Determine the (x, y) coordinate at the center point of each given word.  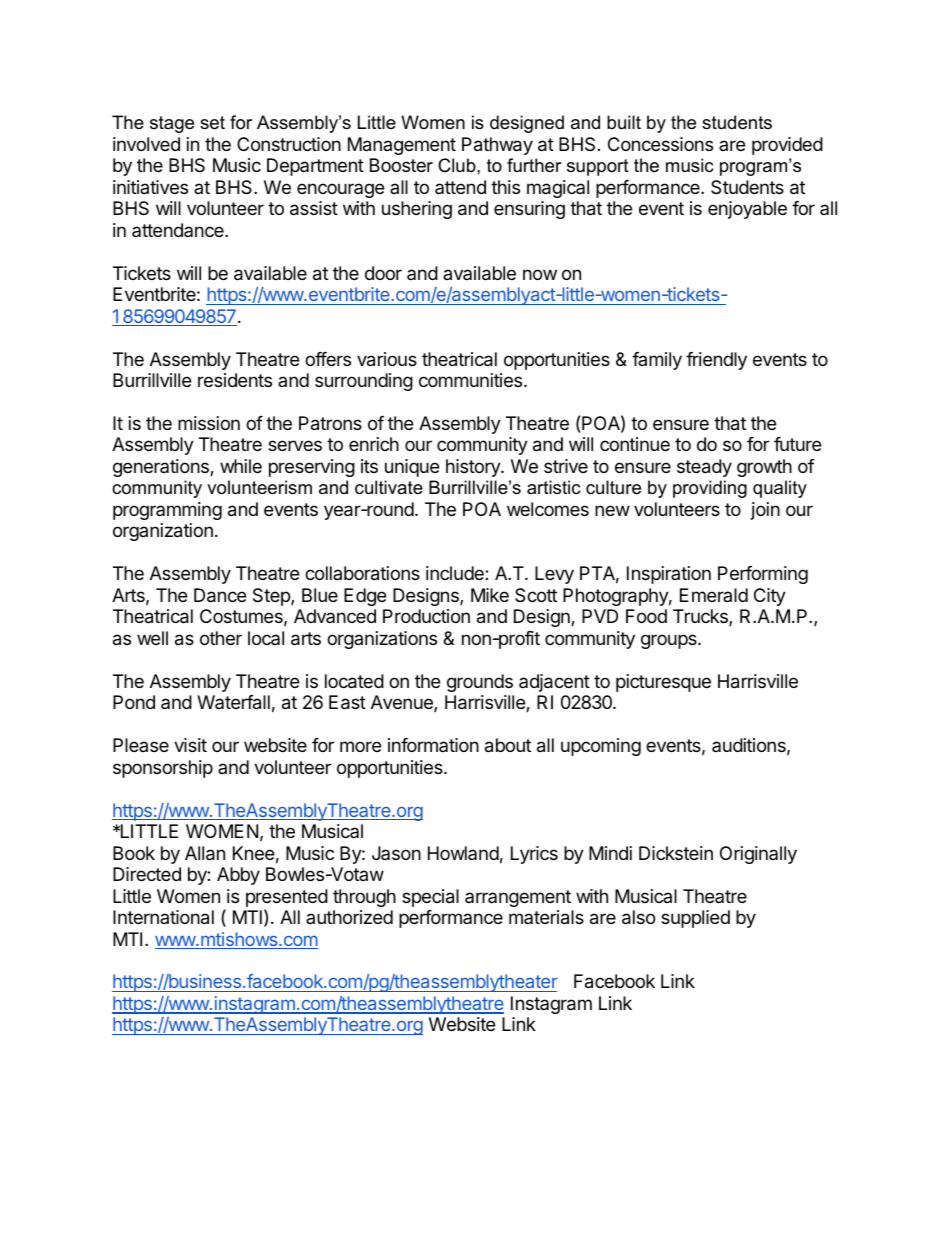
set (212, 123)
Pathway (497, 146)
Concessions (660, 144)
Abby (238, 876)
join (765, 511)
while (241, 466)
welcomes (548, 509)
